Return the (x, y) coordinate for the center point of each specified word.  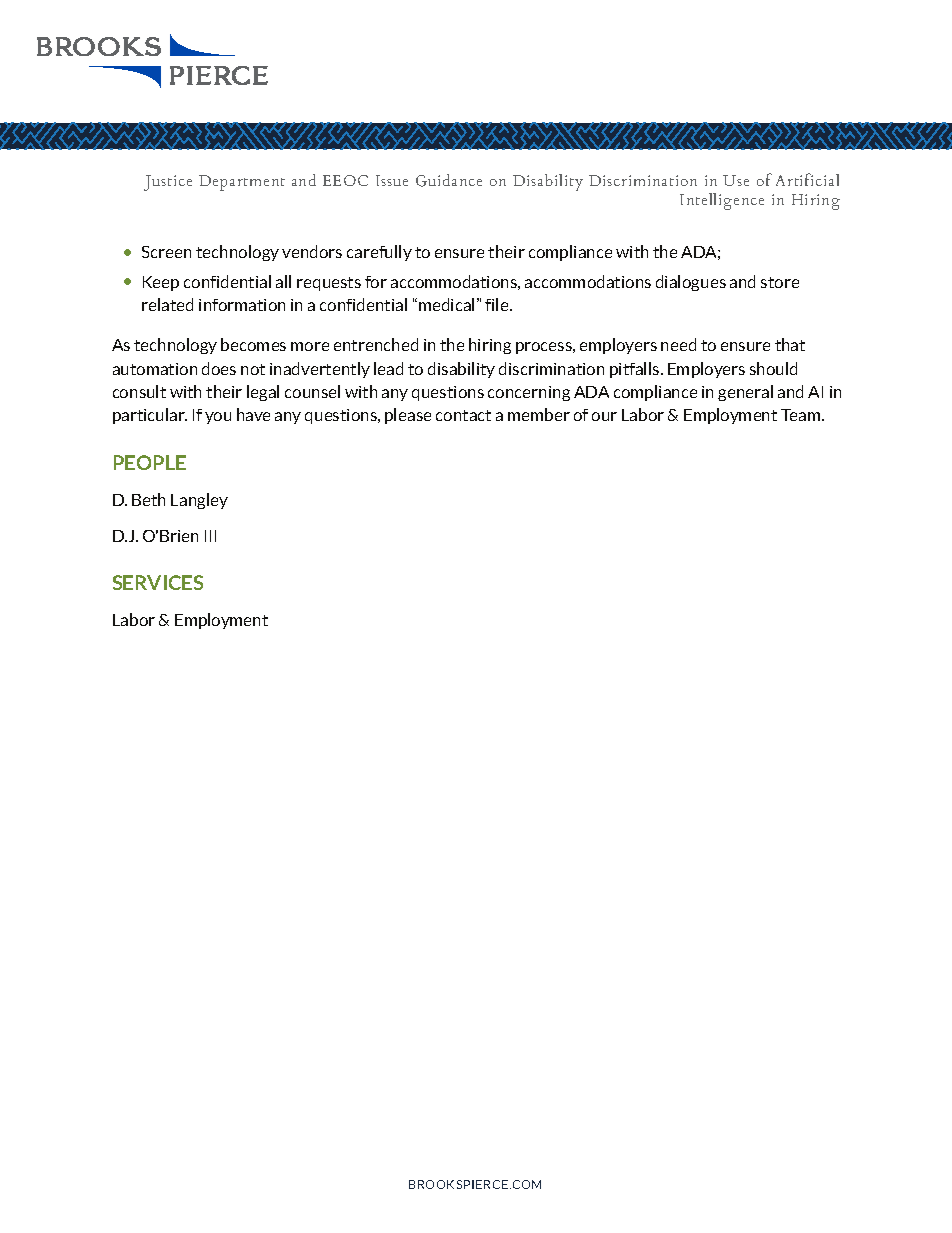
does (219, 368)
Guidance (449, 180)
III (210, 536)
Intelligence (722, 201)
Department (242, 183)
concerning (529, 393)
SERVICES (158, 582)
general (745, 393)
